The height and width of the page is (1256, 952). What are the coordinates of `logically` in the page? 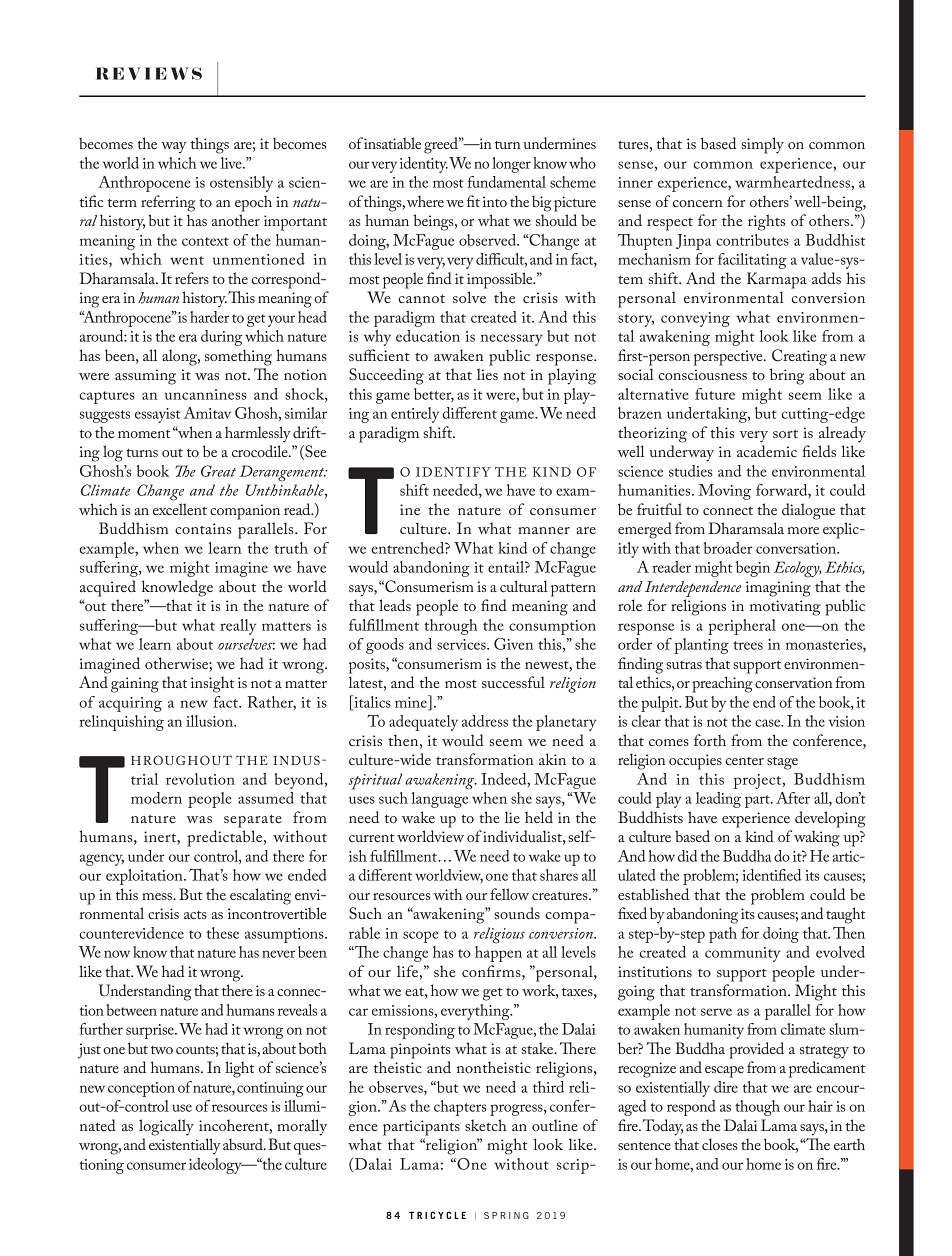 It's located at (166, 1127).
